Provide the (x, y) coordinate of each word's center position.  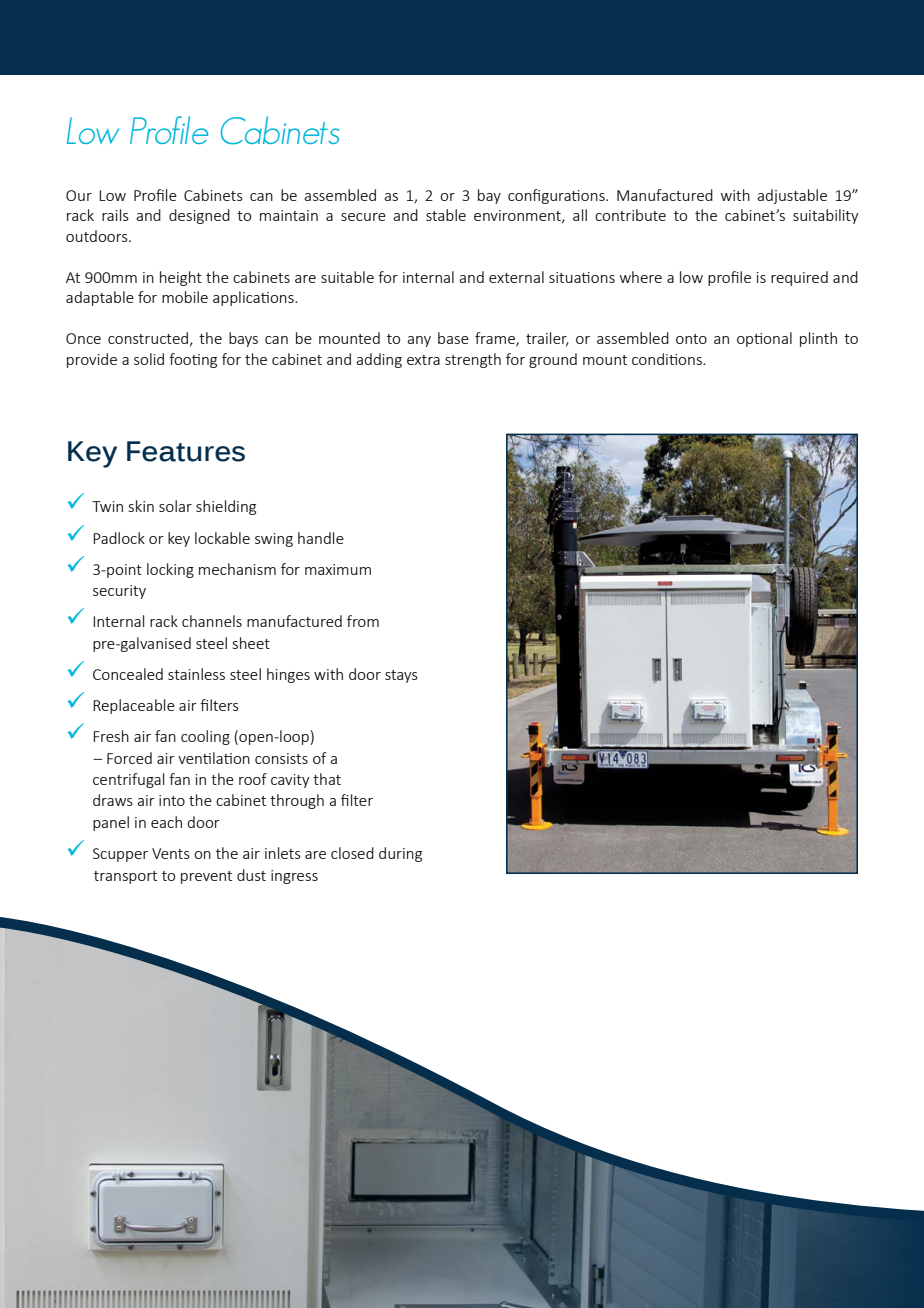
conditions (668, 359)
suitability (826, 216)
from (363, 621)
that (327, 779)
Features (186, 451)
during (400, 854)
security (119, 592)
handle (321, 538)
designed (199, 216)
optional (764, 339)
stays (401, 676)
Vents (171, 853)
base (453, 338)
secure (363, 217)
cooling (205, 737)
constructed (148, 338)
